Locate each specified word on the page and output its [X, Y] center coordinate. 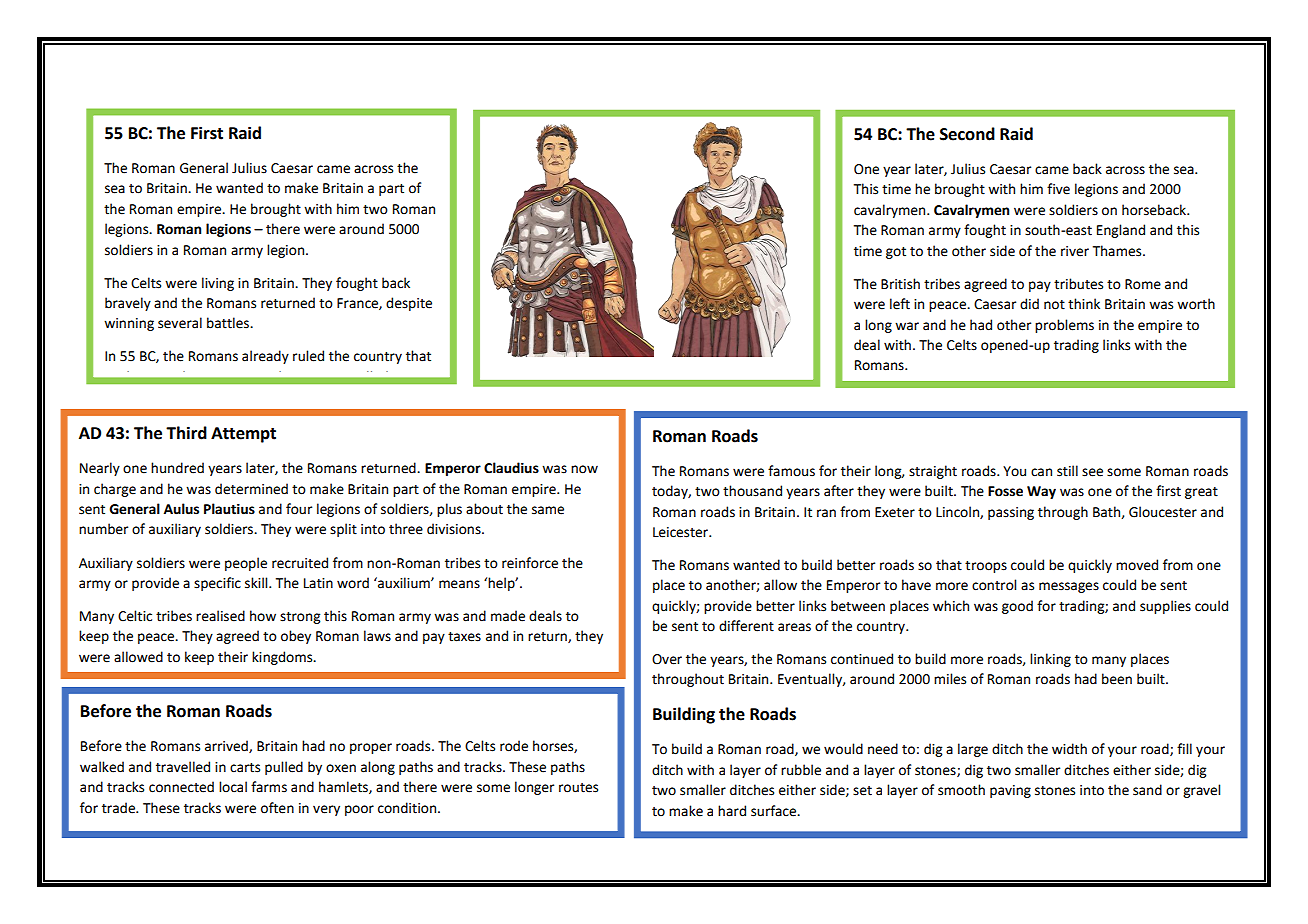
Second [967, 134]
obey [296, 637]
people [246, 564]
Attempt [243, 435]
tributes [1078, 284]
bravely [128, 304]
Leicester [682, 532]
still [1067, 471]
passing [1011, 513]
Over [667, 659]
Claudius [511, 468]
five [1058, 189]
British [900, 284]
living [218, 284]
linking [1050, 660]
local [233, 787]
